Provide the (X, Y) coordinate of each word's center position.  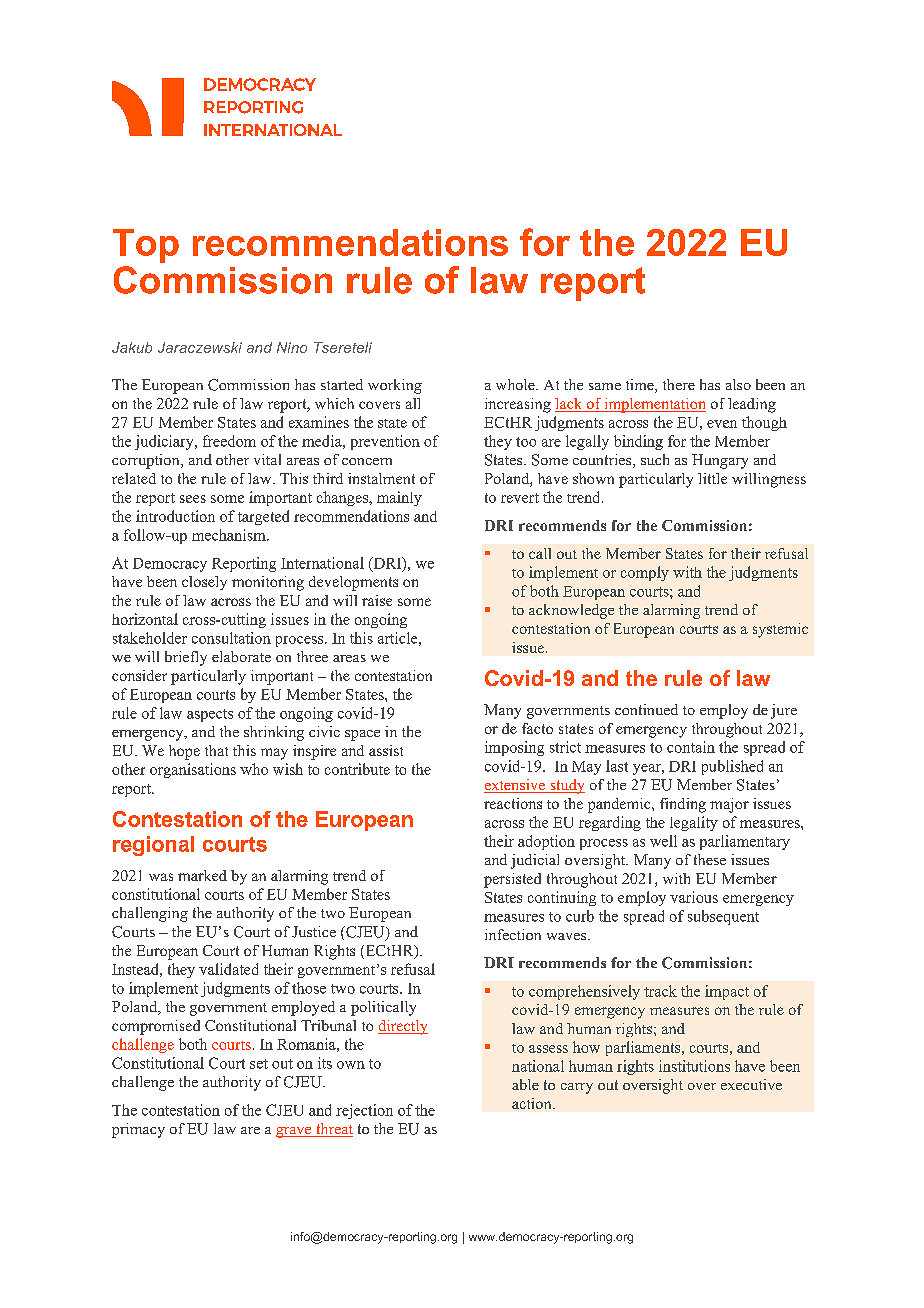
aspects (210, 715)
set (259, 1064)
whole (516, 384)
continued (646, 709)
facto (537, 728)
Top (146, 246)
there (679, 384)
